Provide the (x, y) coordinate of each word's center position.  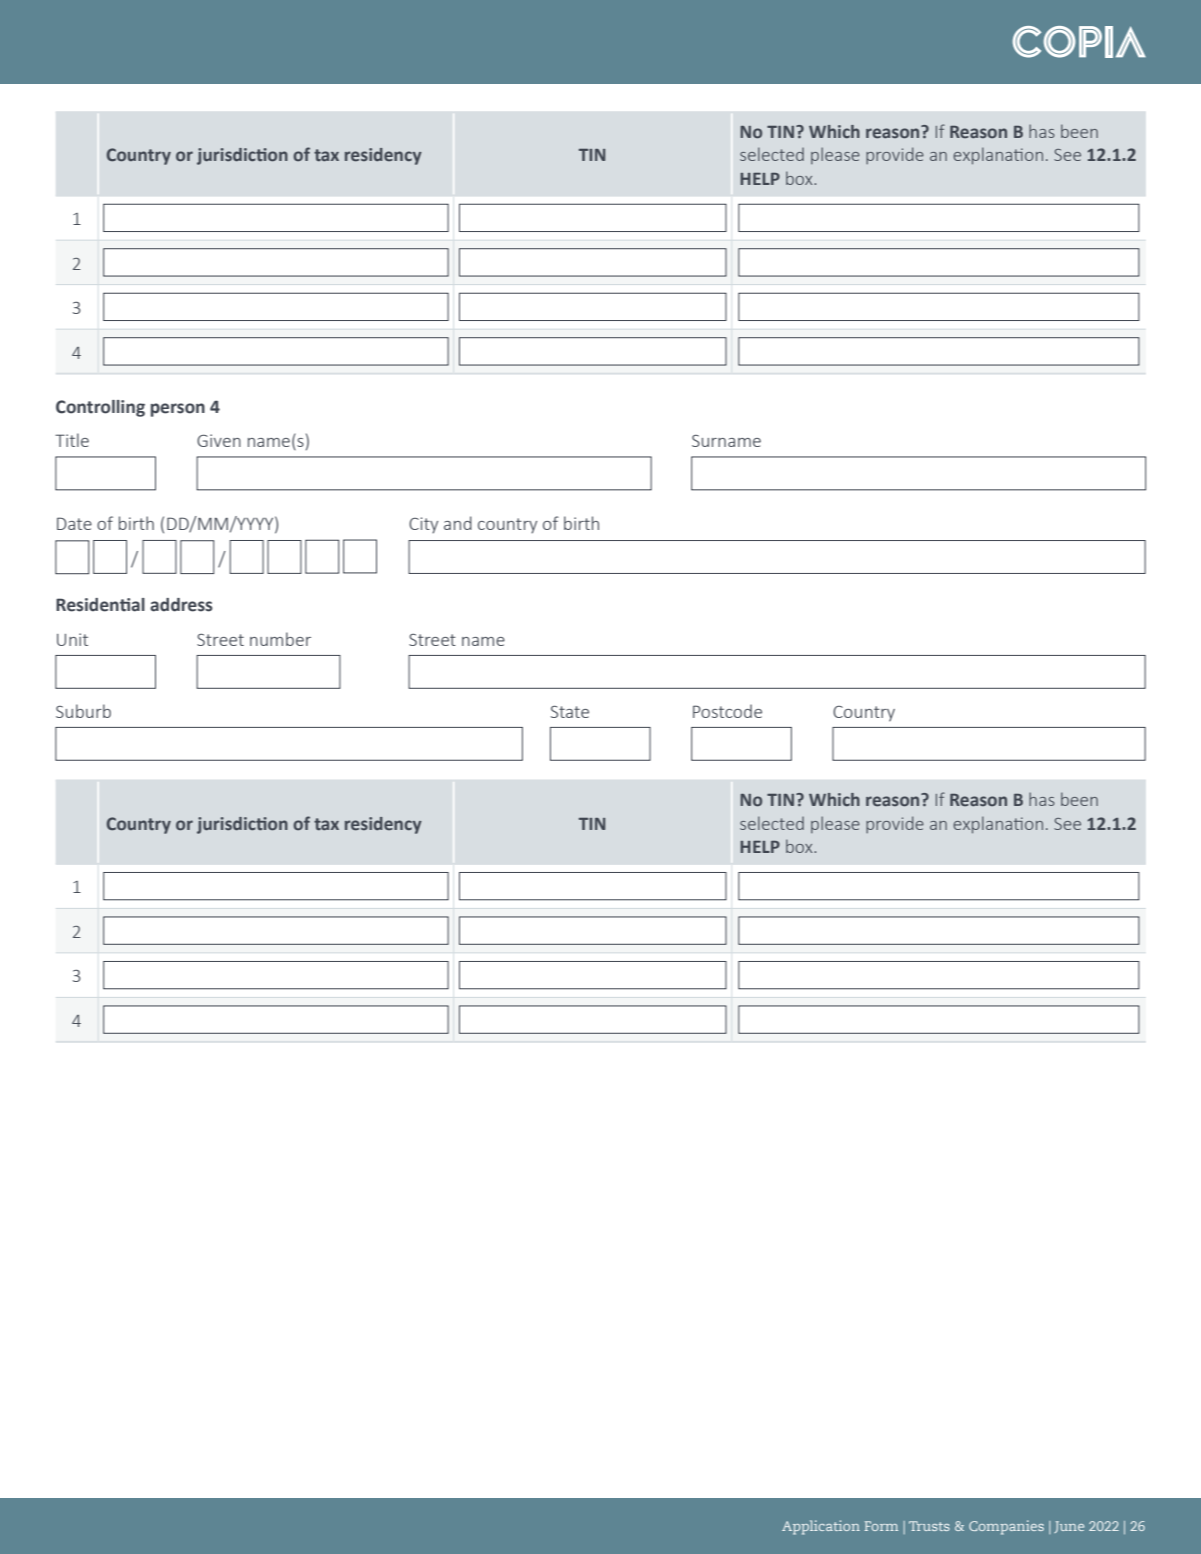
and (458, 523)
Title (72, 440)
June (1069, 1527)
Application (821, 1527)
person (178, 410)
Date (74, 523)
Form (881, 1526)
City (423, 525)
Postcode (727, 711)
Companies (1006, 1527)
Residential (100, 605)
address (181, 605)
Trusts (929, 1526)
